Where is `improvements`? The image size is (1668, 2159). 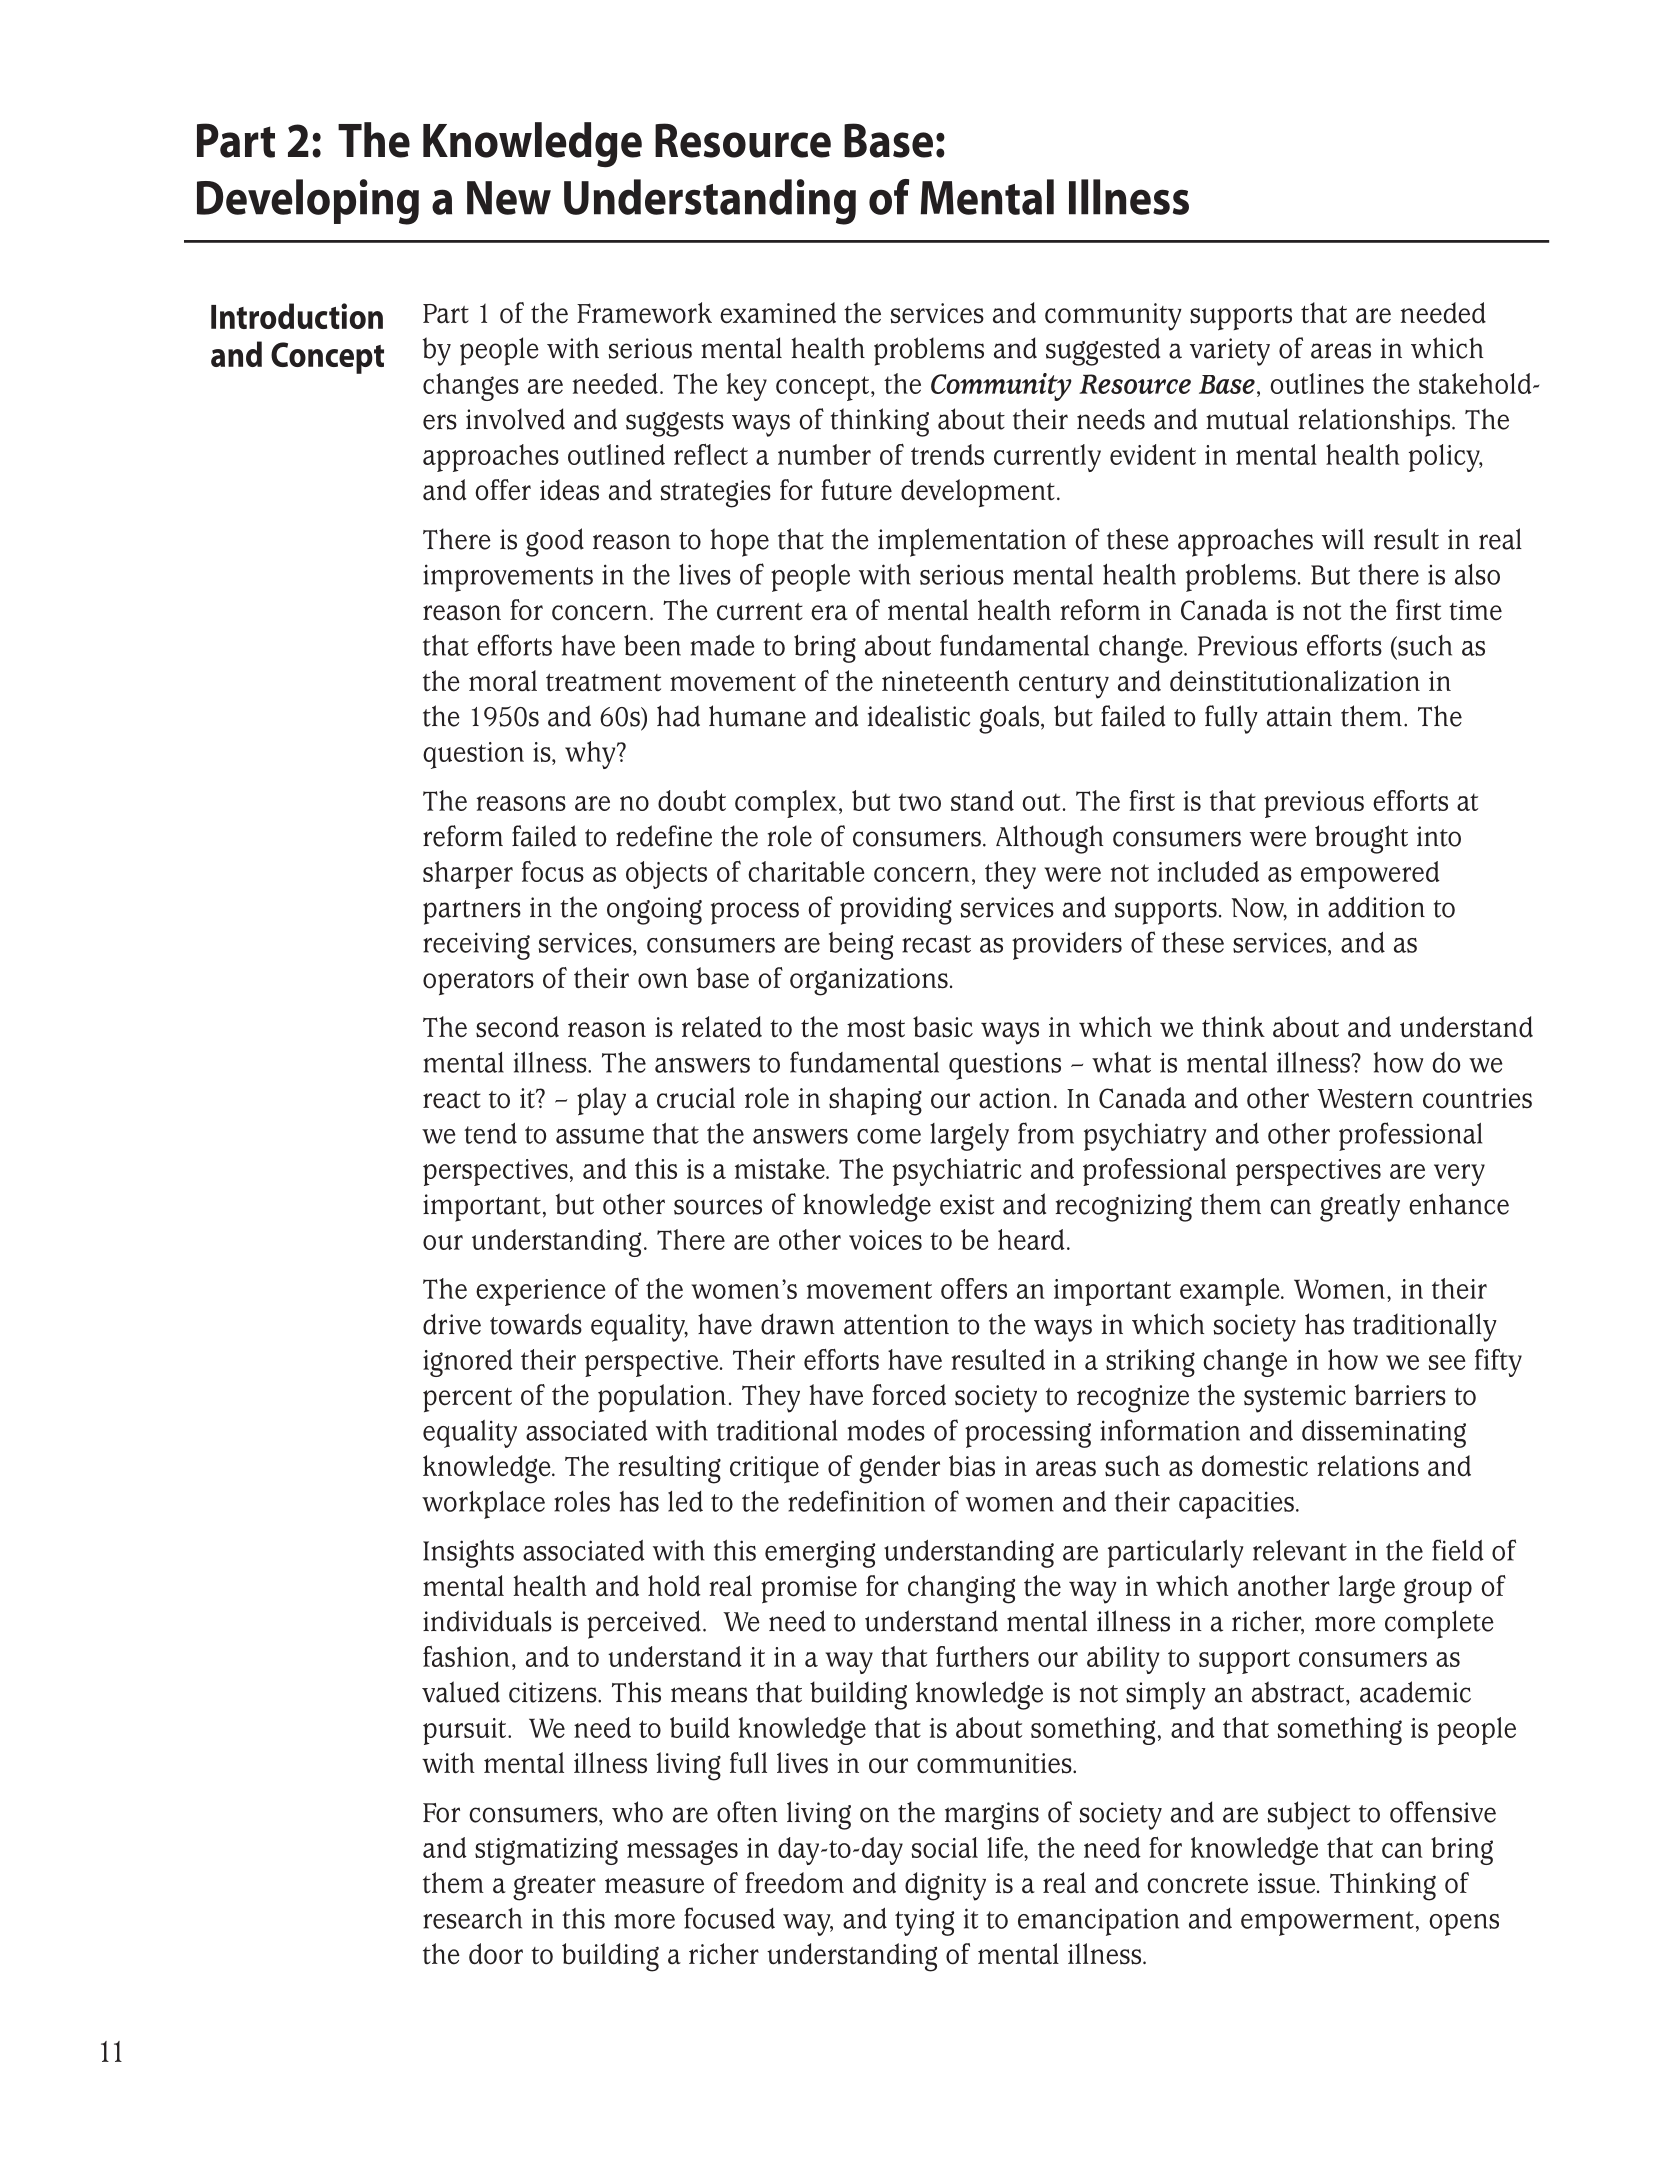 improvements is located at coordinates (508, 578).
